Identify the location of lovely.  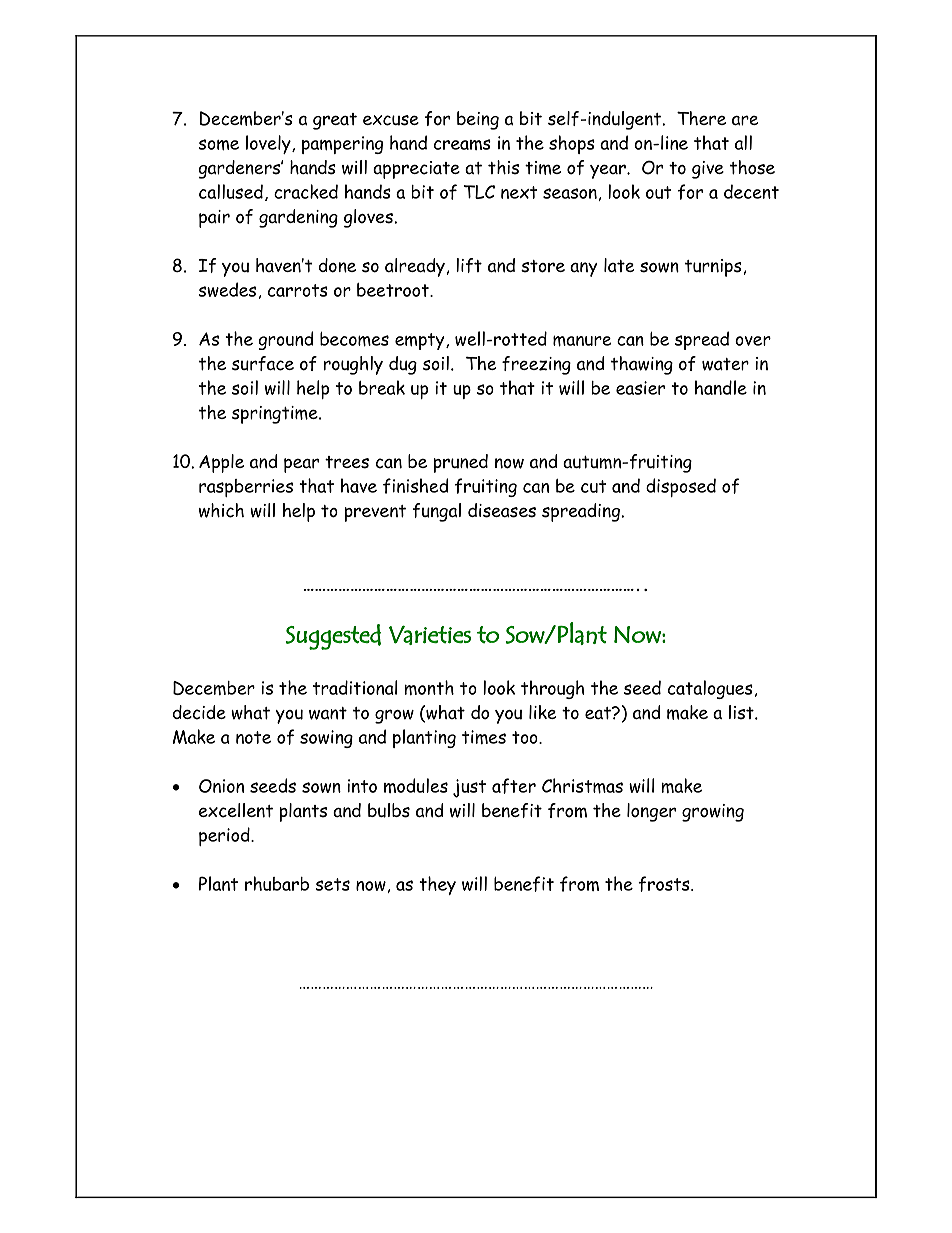
(269, 144).
